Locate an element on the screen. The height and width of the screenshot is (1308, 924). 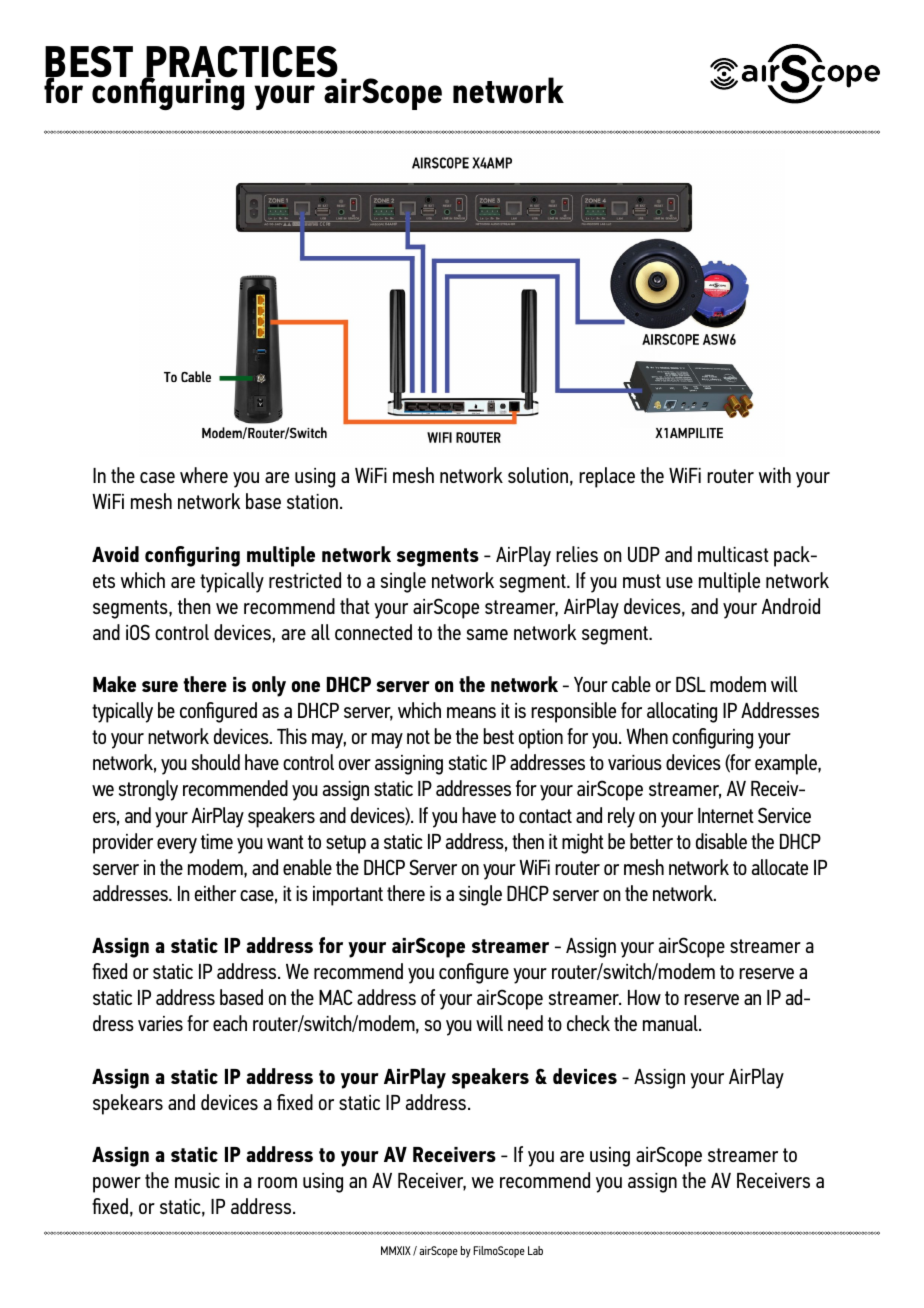
PRACTICES is located at coordinates (241, 63).
